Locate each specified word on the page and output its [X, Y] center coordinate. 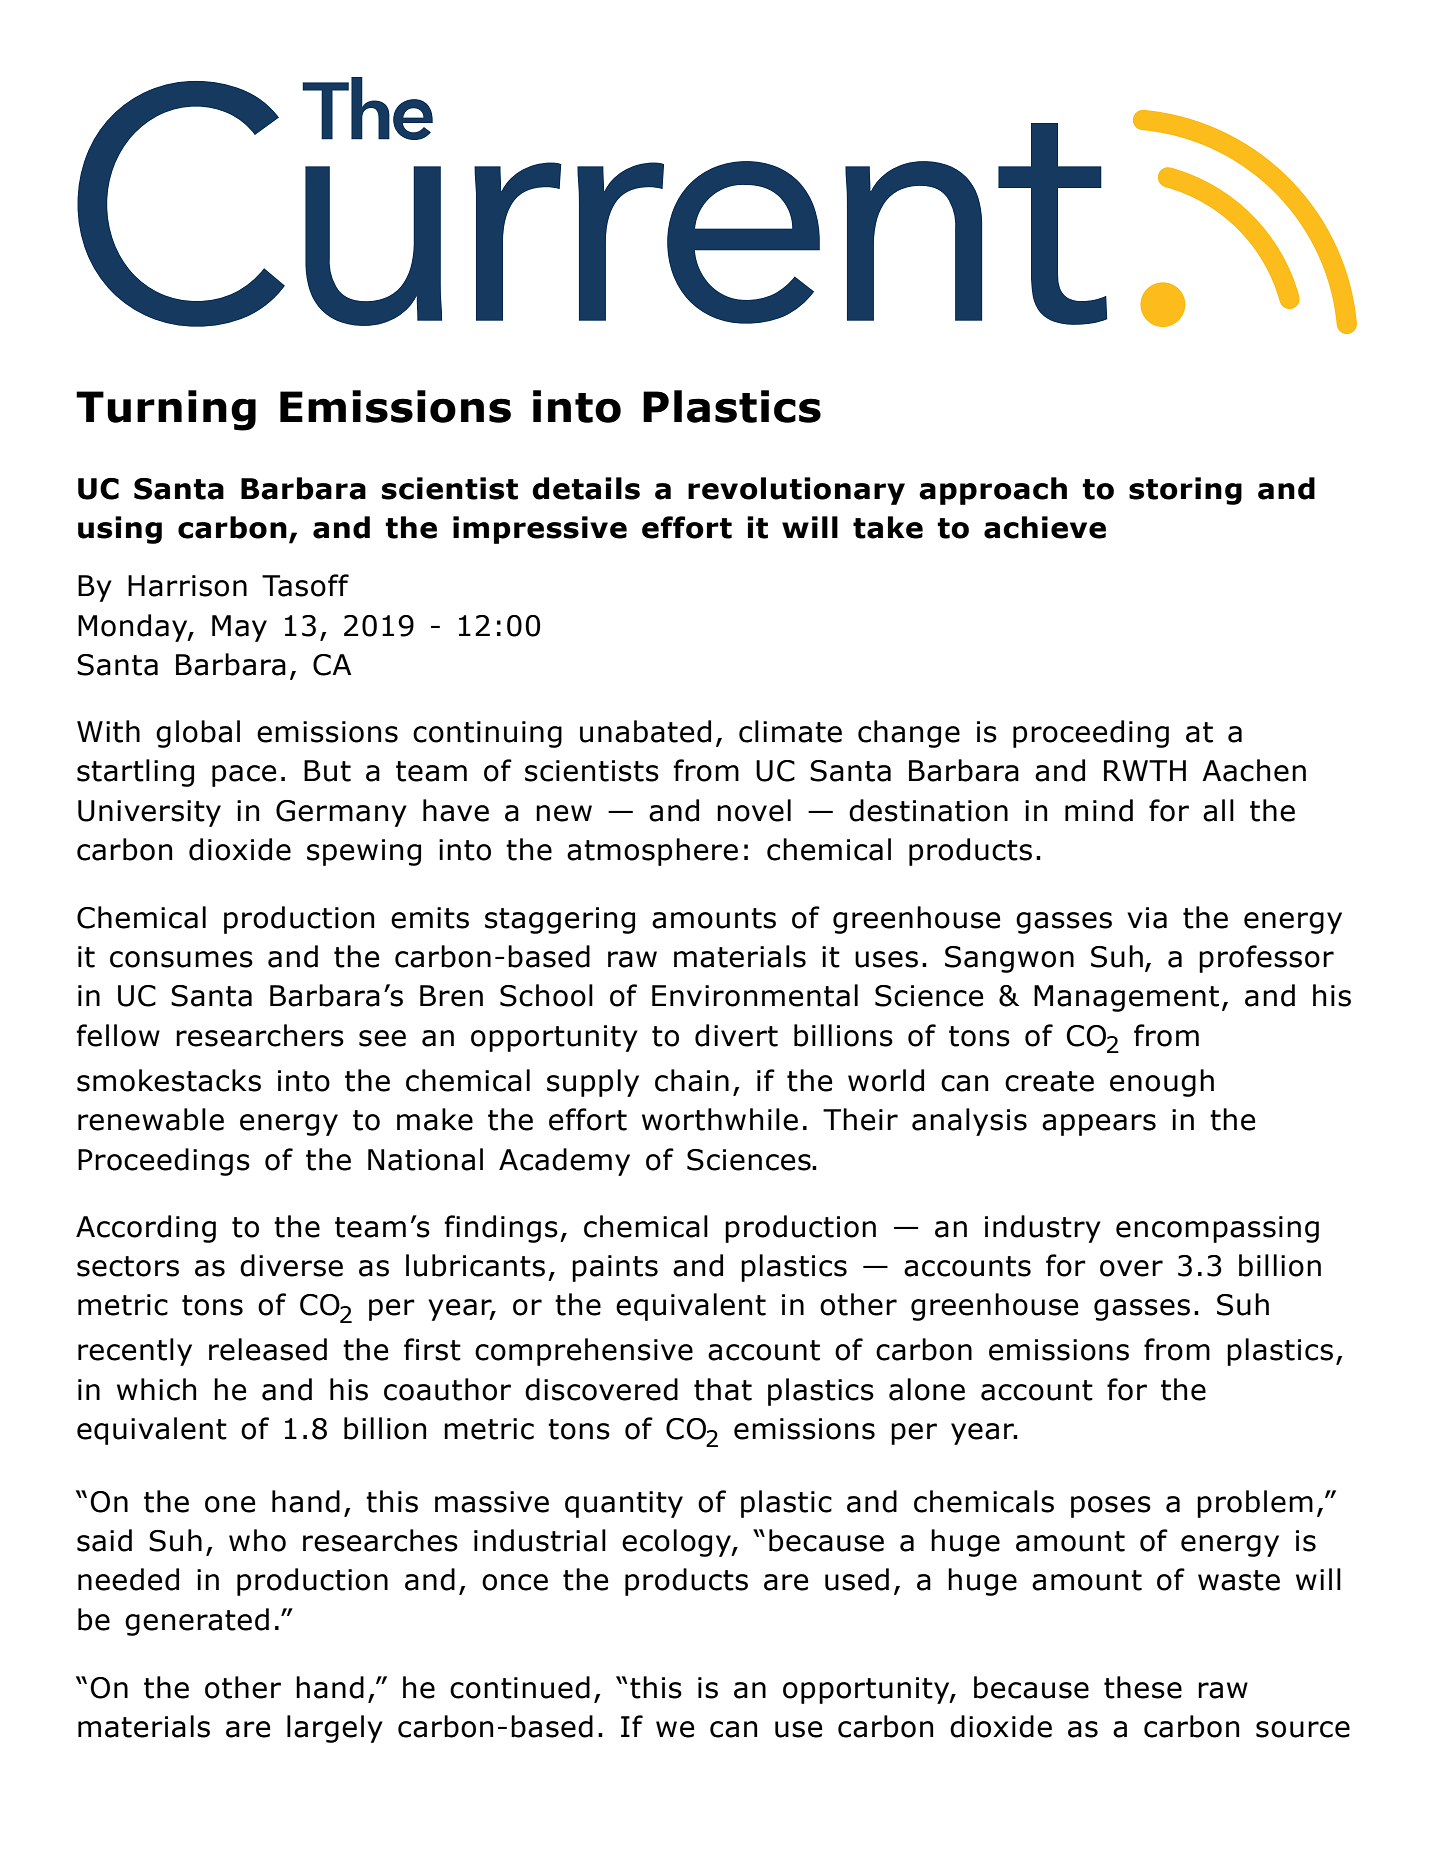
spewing [364, 852]
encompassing [1217, 1229]
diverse [291, 1265]
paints [615, 1268]
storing [1185, 491]
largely [335, 1729]
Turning [166, 410]
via [1147, 918]
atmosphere [652, 852]
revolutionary [796, 491]
